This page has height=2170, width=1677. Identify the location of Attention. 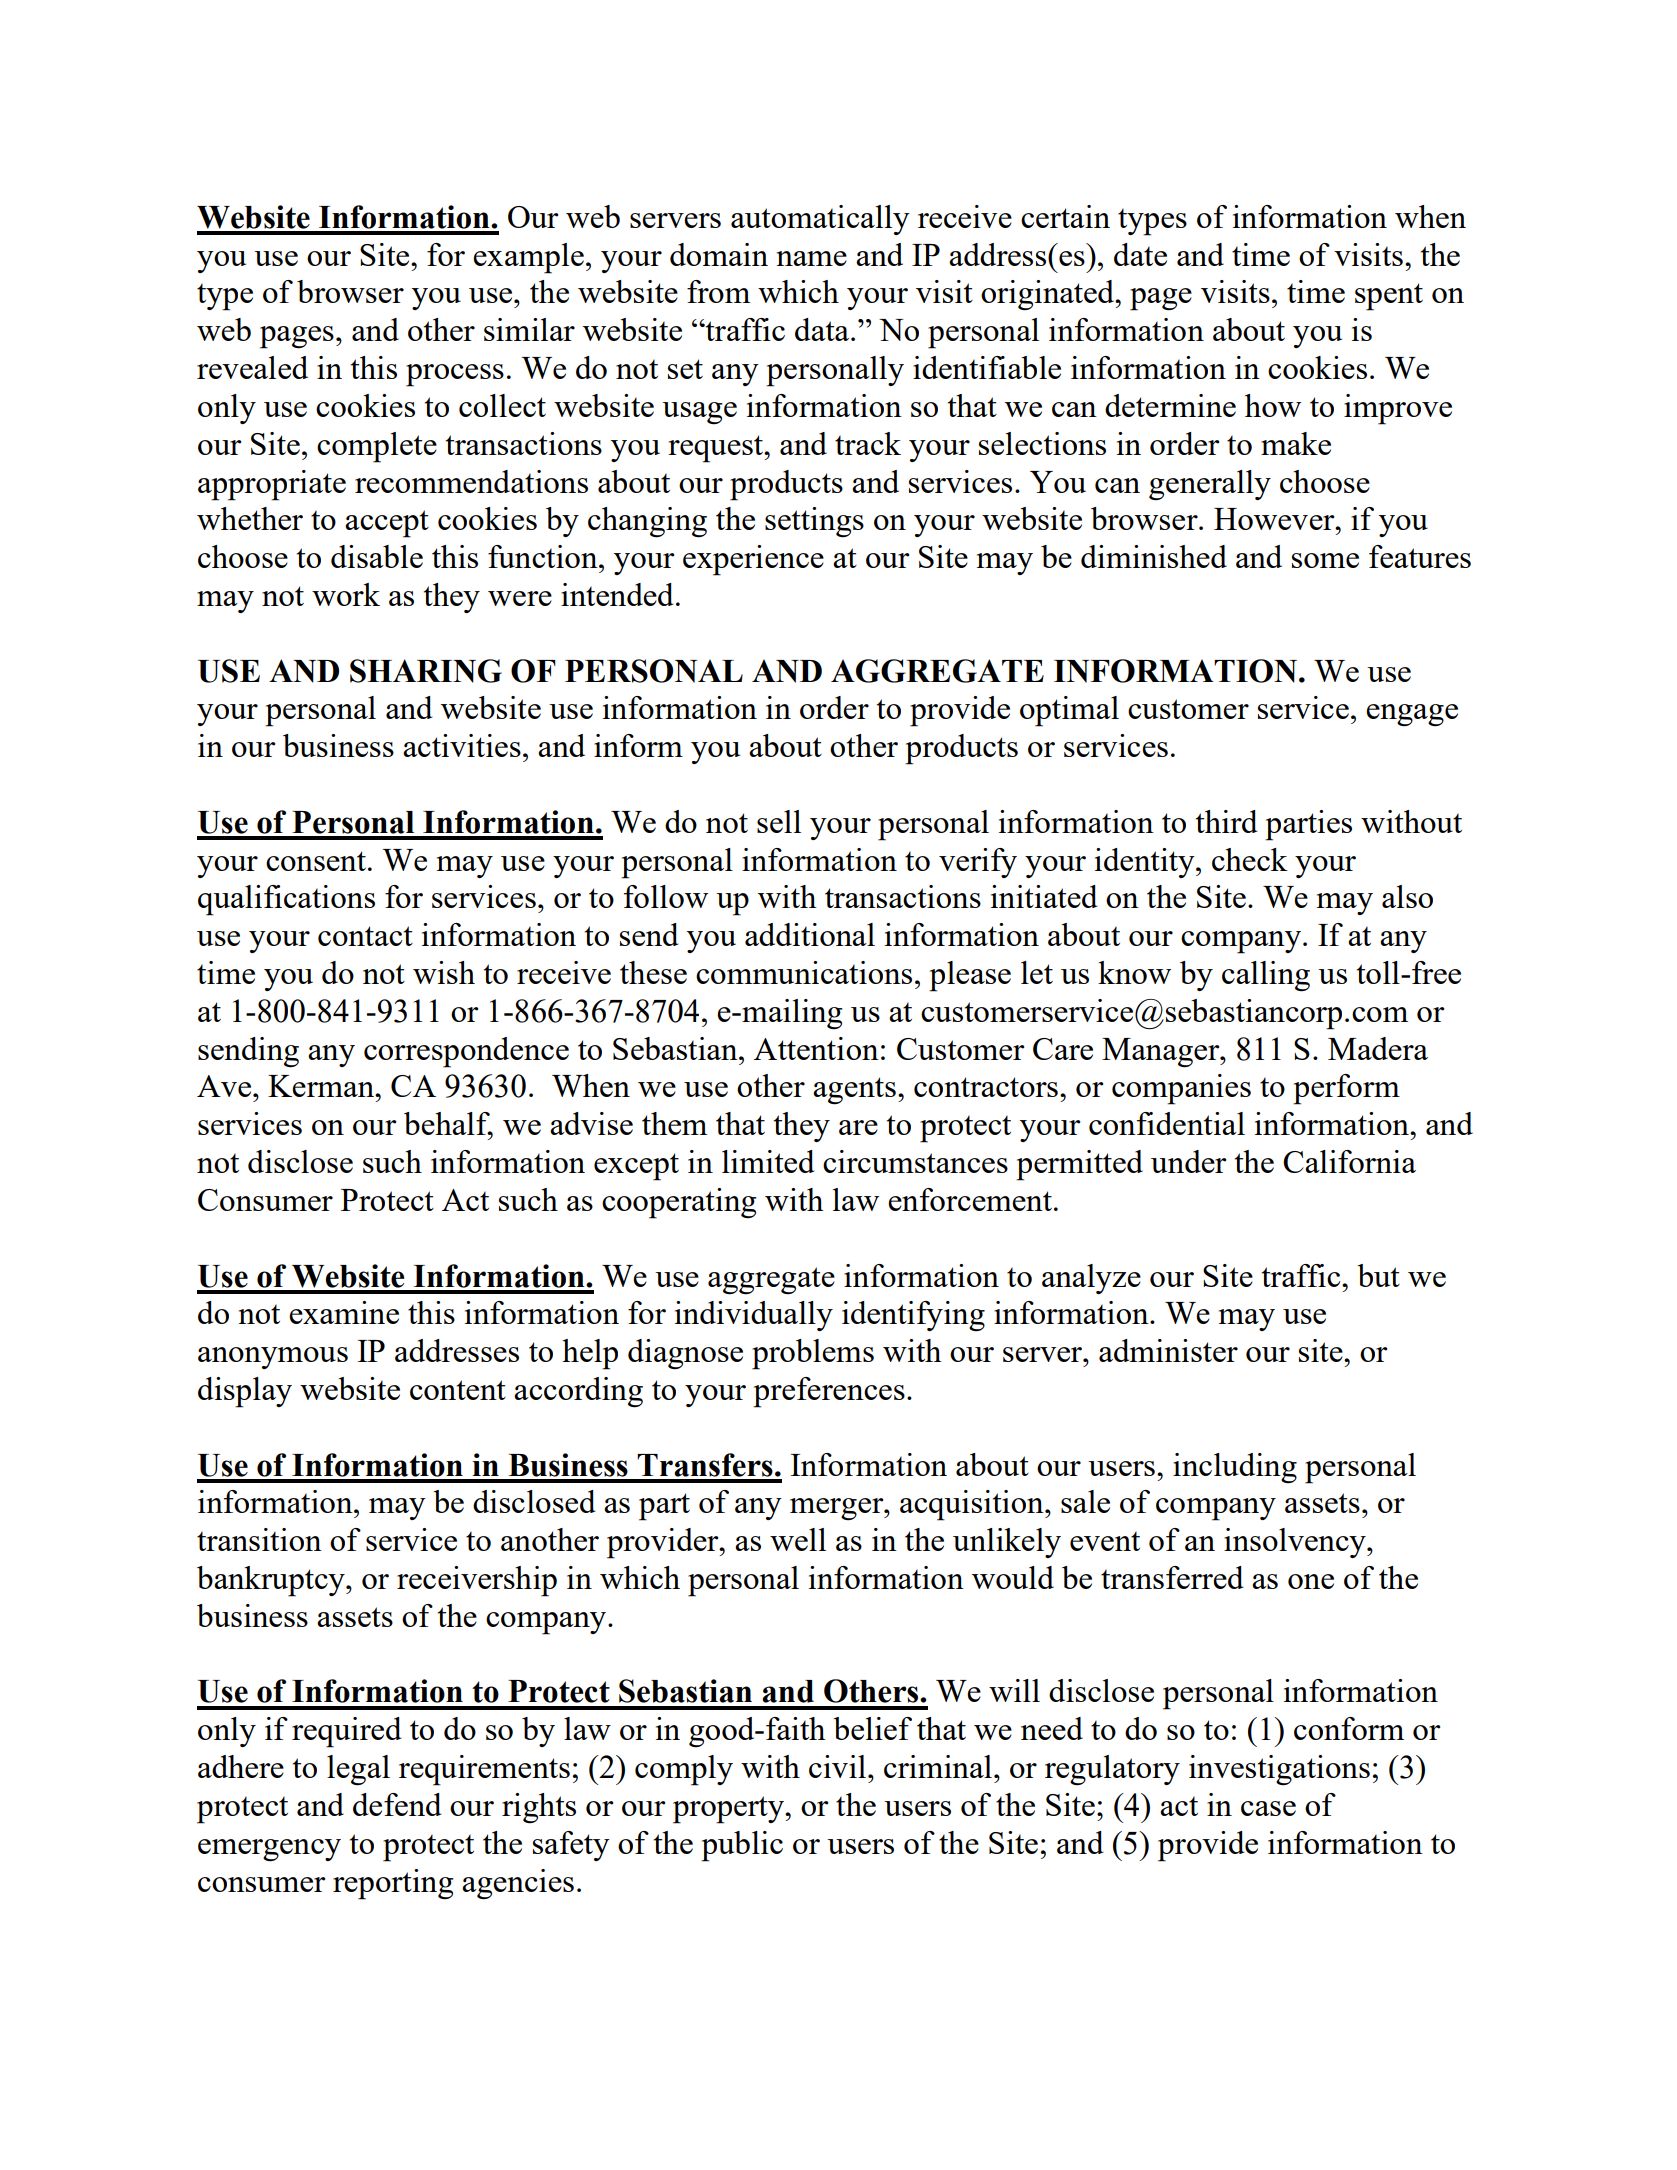
(816, 1048).
